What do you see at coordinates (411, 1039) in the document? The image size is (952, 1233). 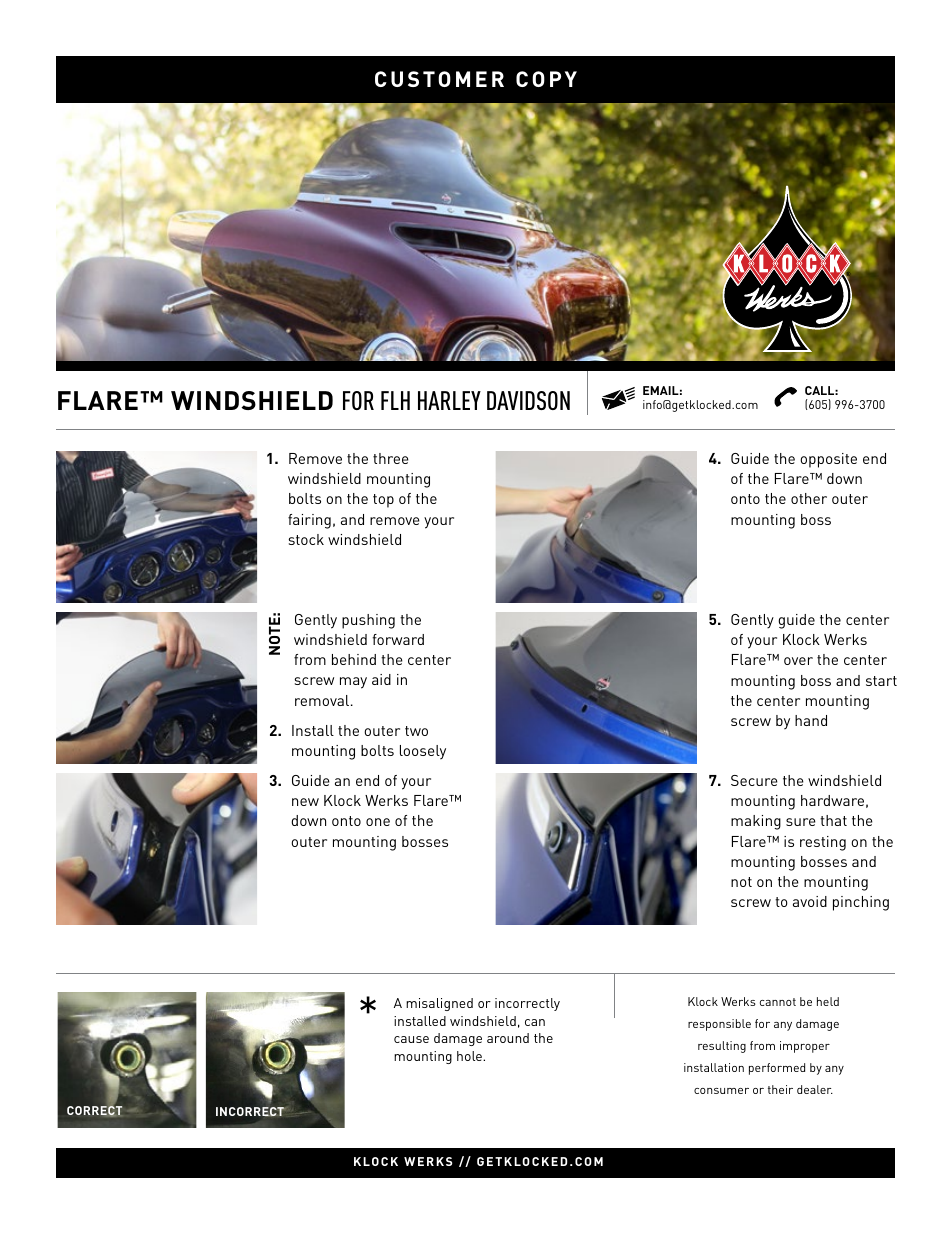 I see `cause` at bounding box center [411, 1039].
